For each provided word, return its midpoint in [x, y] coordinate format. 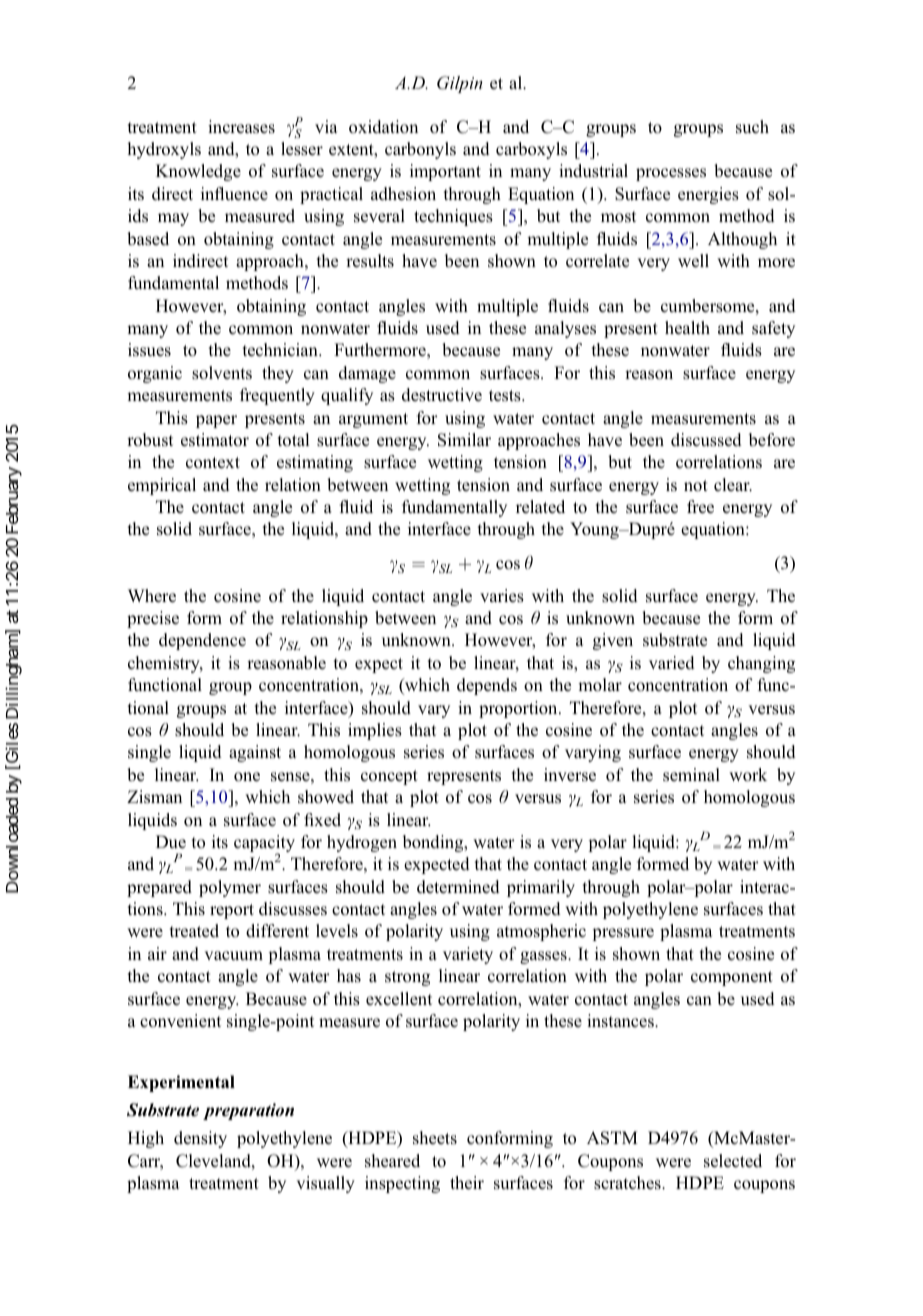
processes [671, 174]
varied [672, 663]
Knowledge [198, 172]
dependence [202, 641]
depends [487, 686]
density [200, 1139]
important [445, 172]
